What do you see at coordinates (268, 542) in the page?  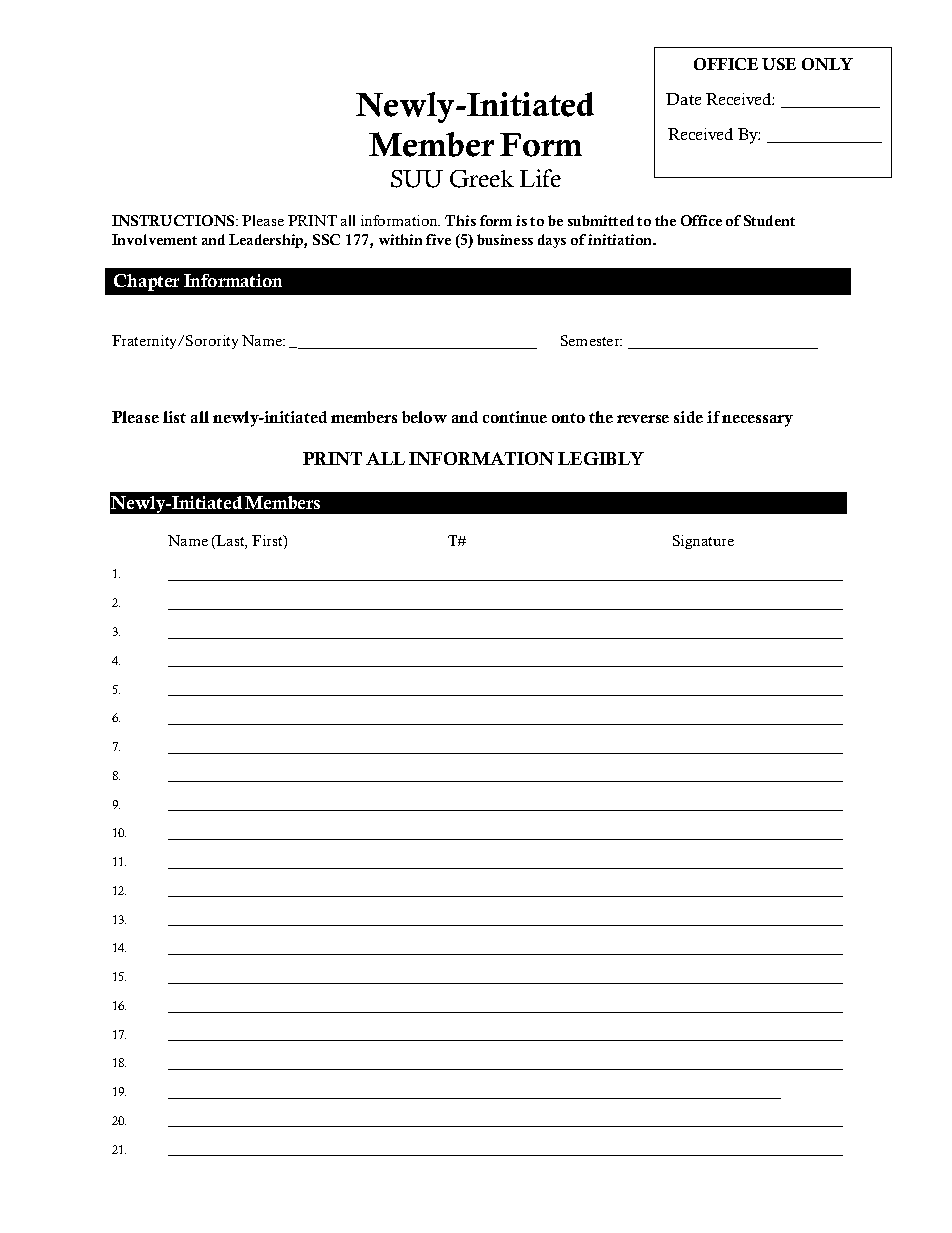 I see `First` at bounding box center [268, 542].
